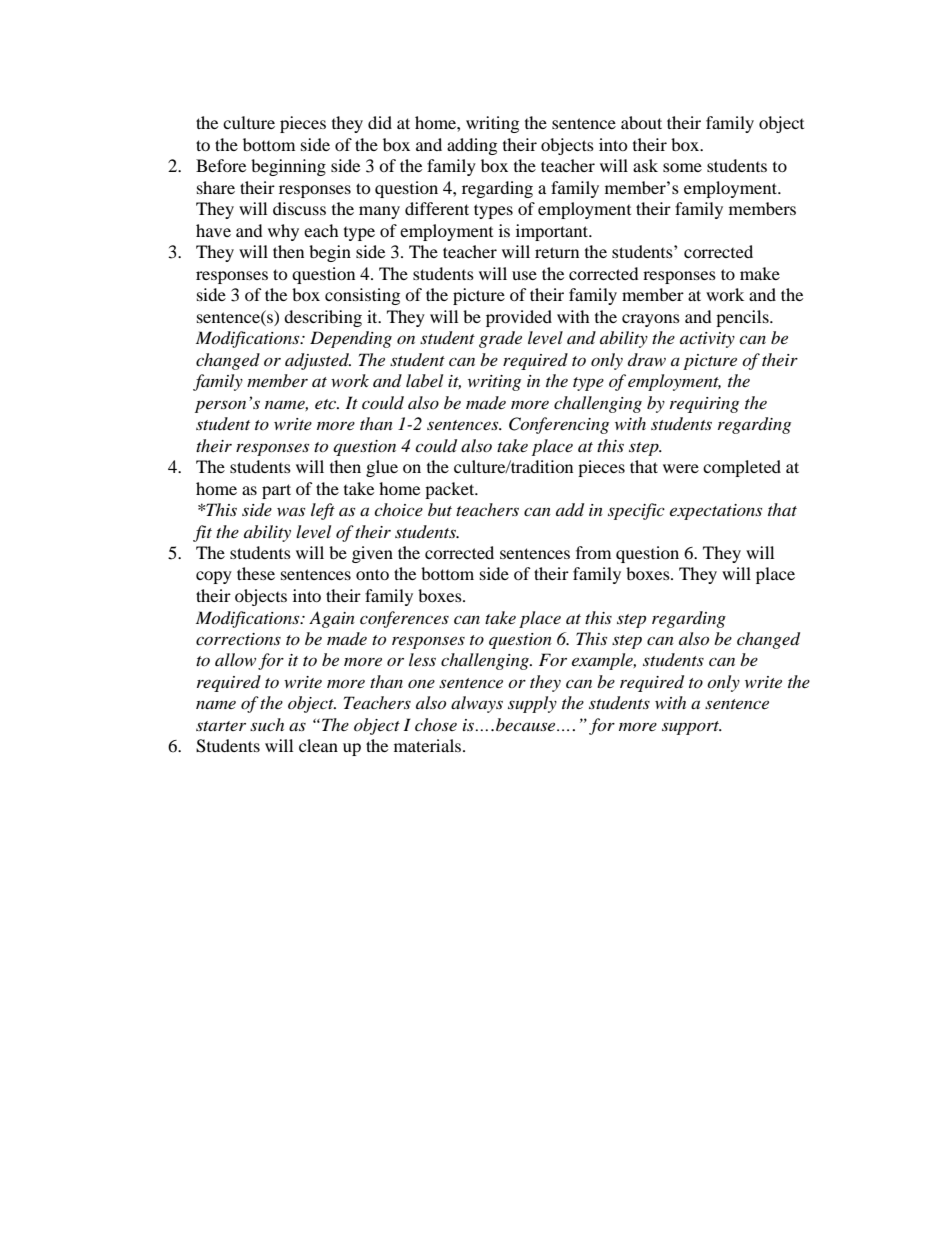 This screenshot has height=1233, width=952. I want to click on requiring, so click(704, 405).
